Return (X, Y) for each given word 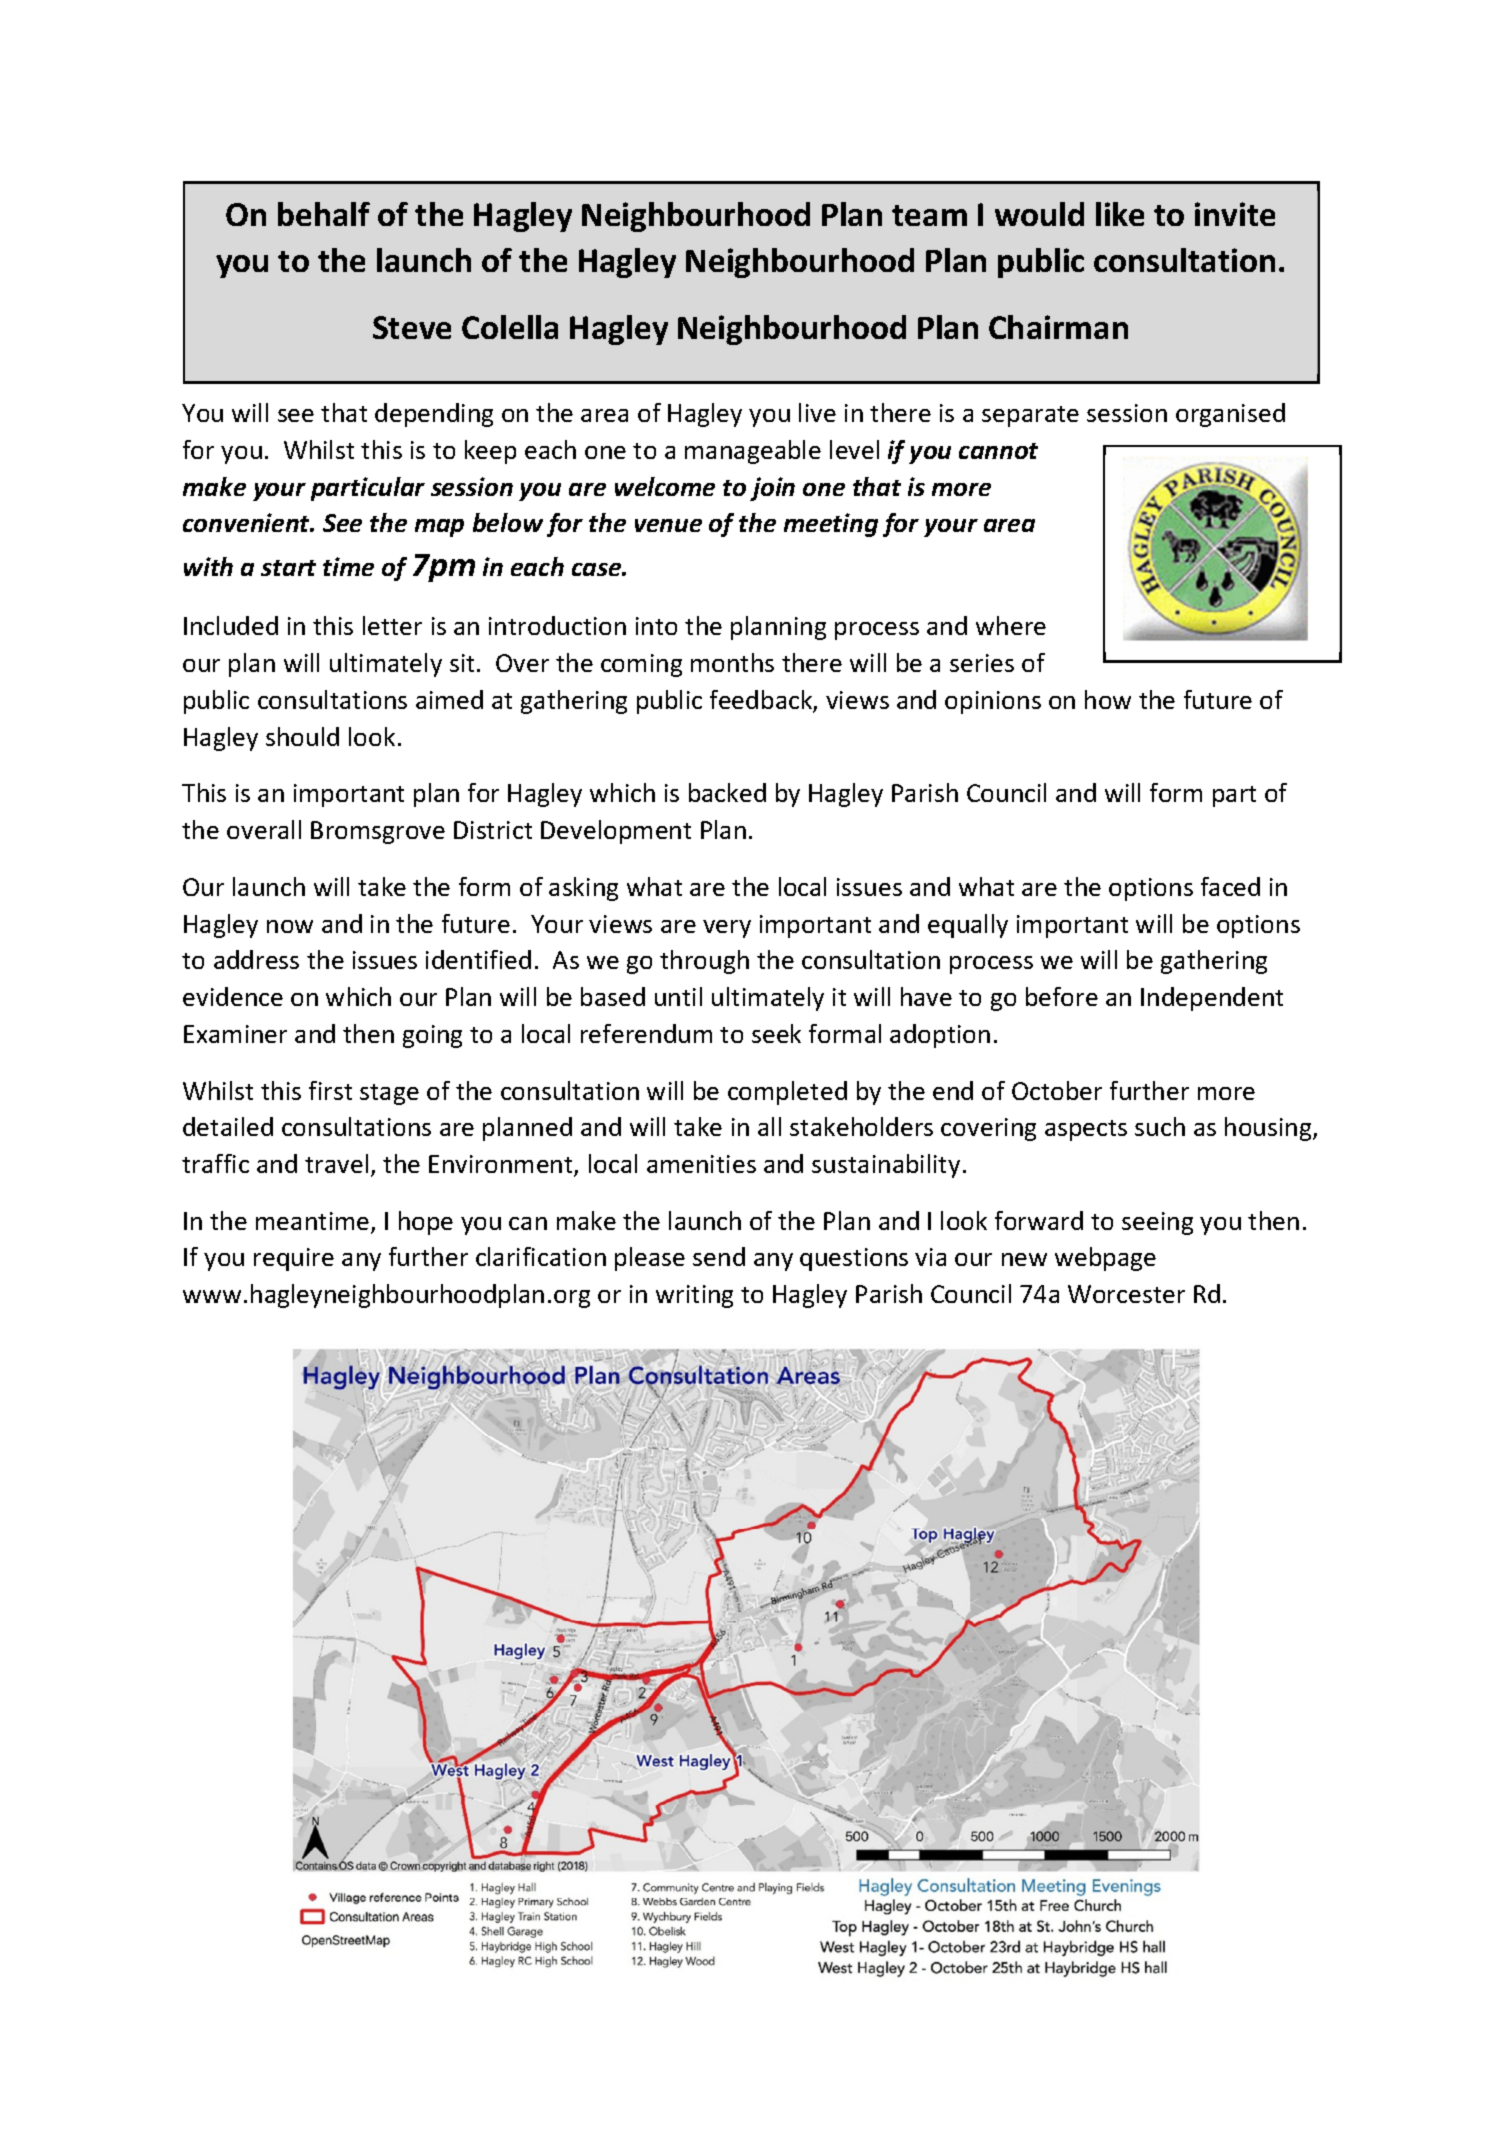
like (1120, 214)
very (727, 929)
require (294, 1259)
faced (1230, 886)
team (929, 215)
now (290, 926)
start (288, 568)
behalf (324, 214)
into (656, 626)
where (1011, 625)
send (719, 1256)
